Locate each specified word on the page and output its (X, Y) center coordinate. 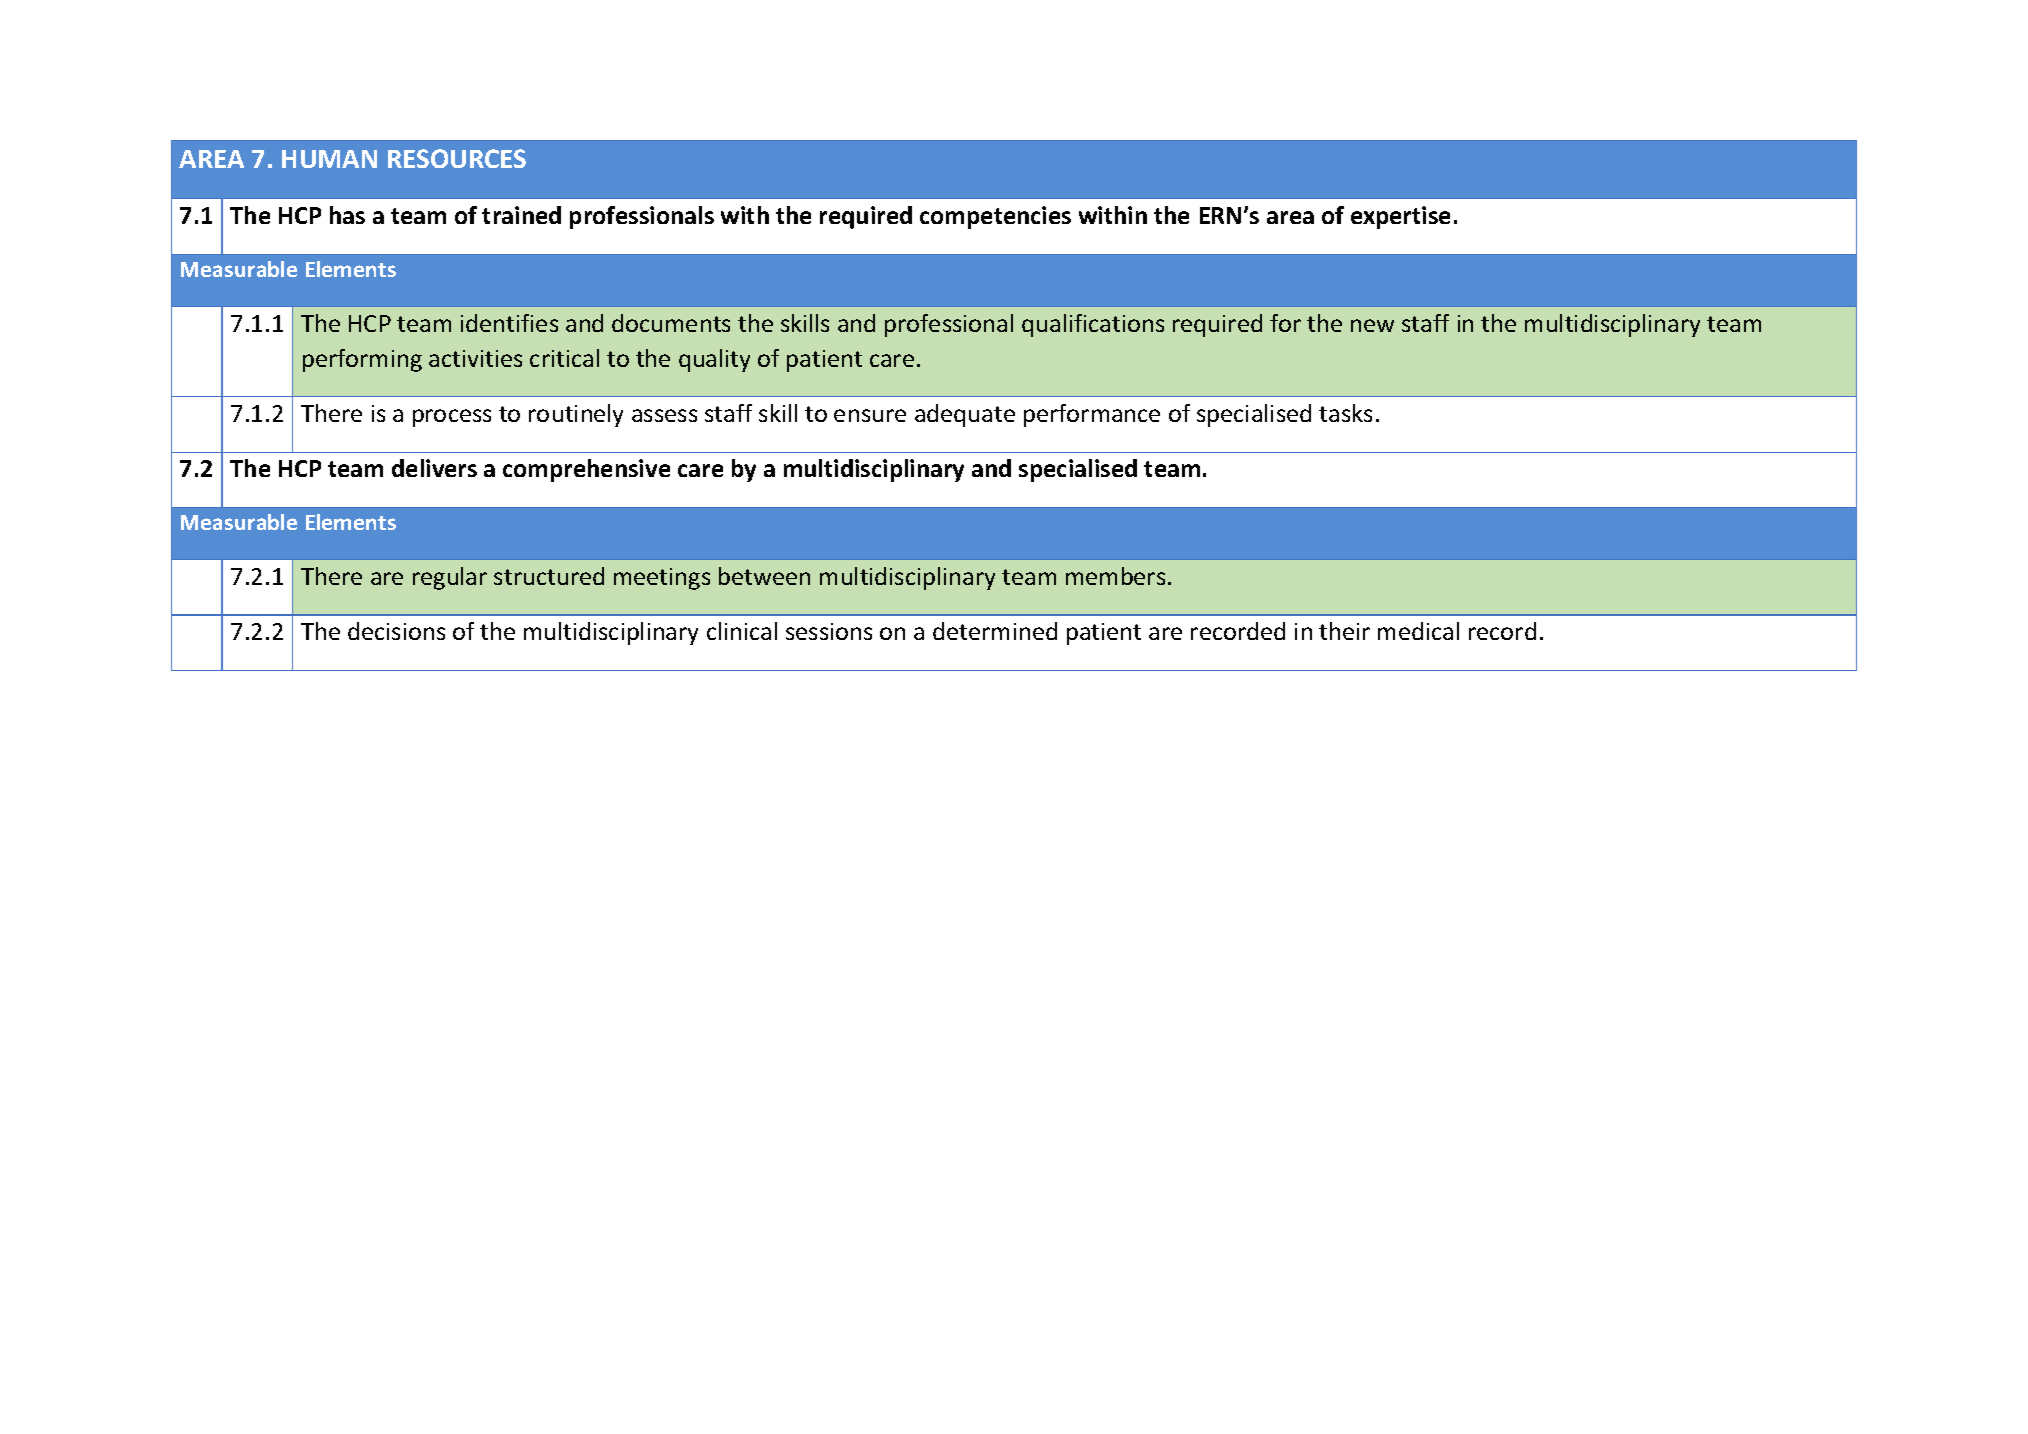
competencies (995, 217)
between (764, 576)
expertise (1400, 217)
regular (450, 578)
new (1372, 325)
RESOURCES (457, 158)
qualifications (1093, 325)
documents (671, 323)
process (452, 418)
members (1115, 576)
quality (714, 360)
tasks (1345, 413)
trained (521, 215)
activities (475, 358)
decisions (396, 631)
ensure (870, 415)
